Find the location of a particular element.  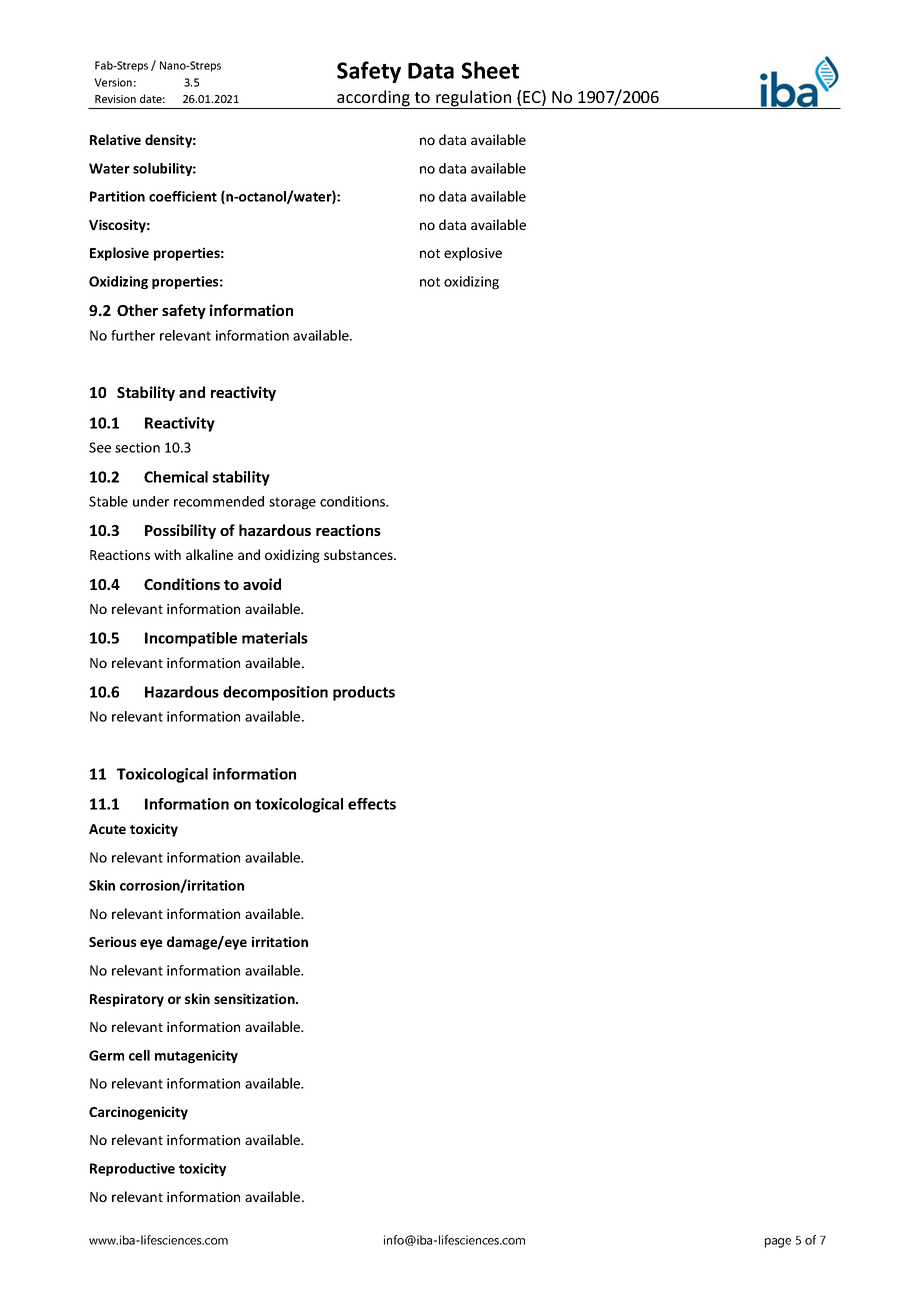

Reproductive is located at coordinates (132, 1169).
